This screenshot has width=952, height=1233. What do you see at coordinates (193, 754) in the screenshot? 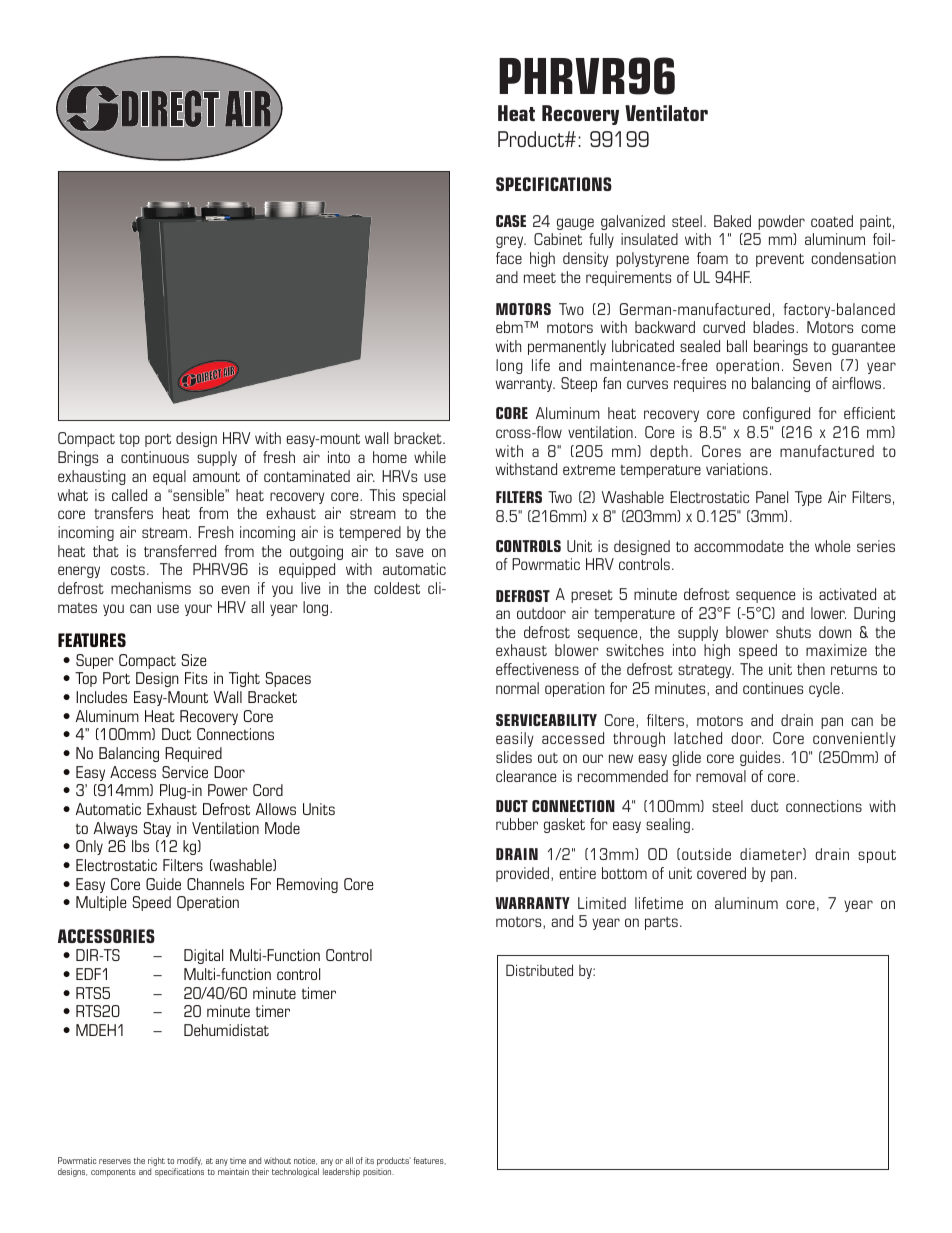
I see `Required` at bounding box center [193, 754].
